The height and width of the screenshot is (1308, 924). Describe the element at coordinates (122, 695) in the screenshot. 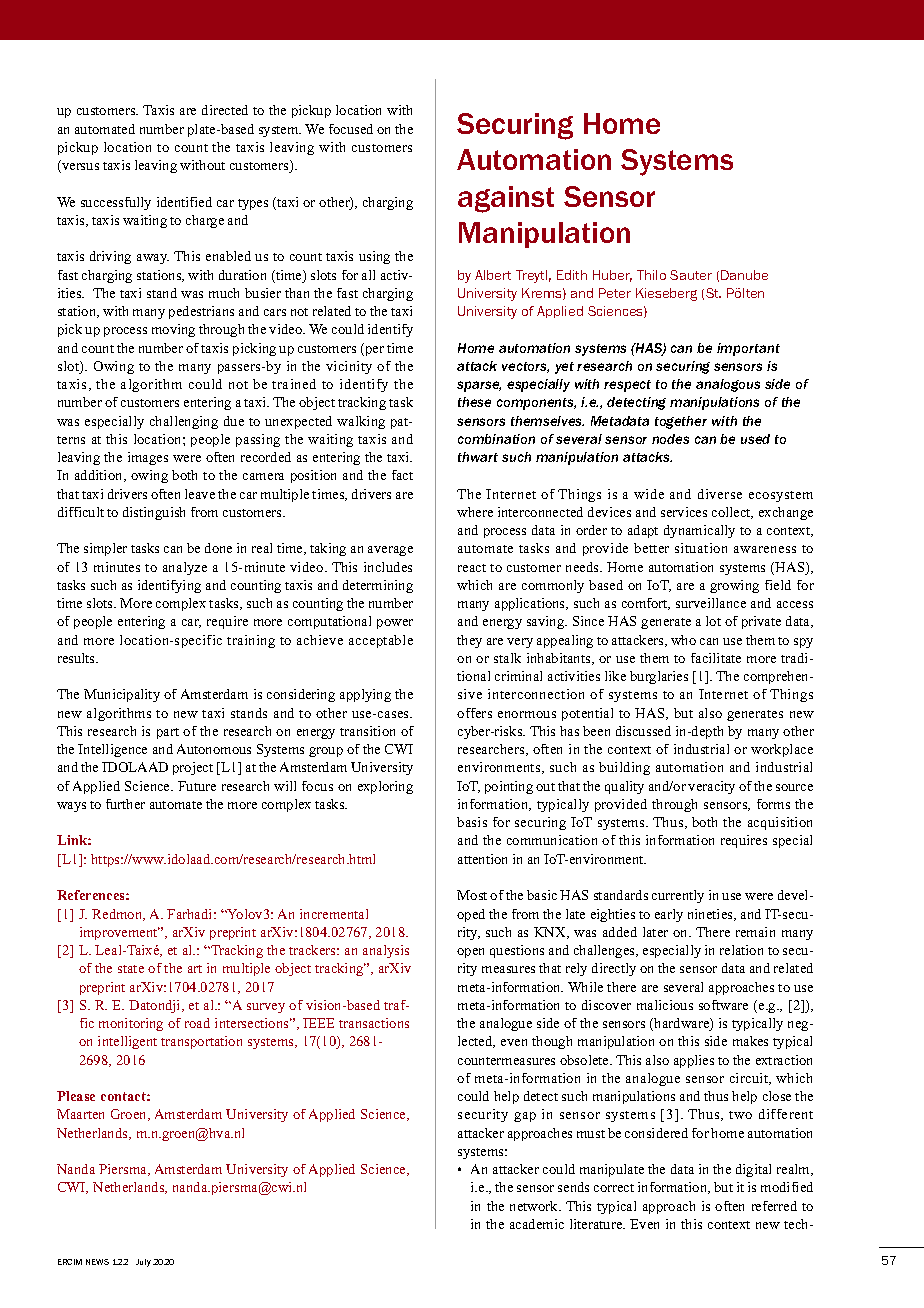

I see `Municipality` at that location.
